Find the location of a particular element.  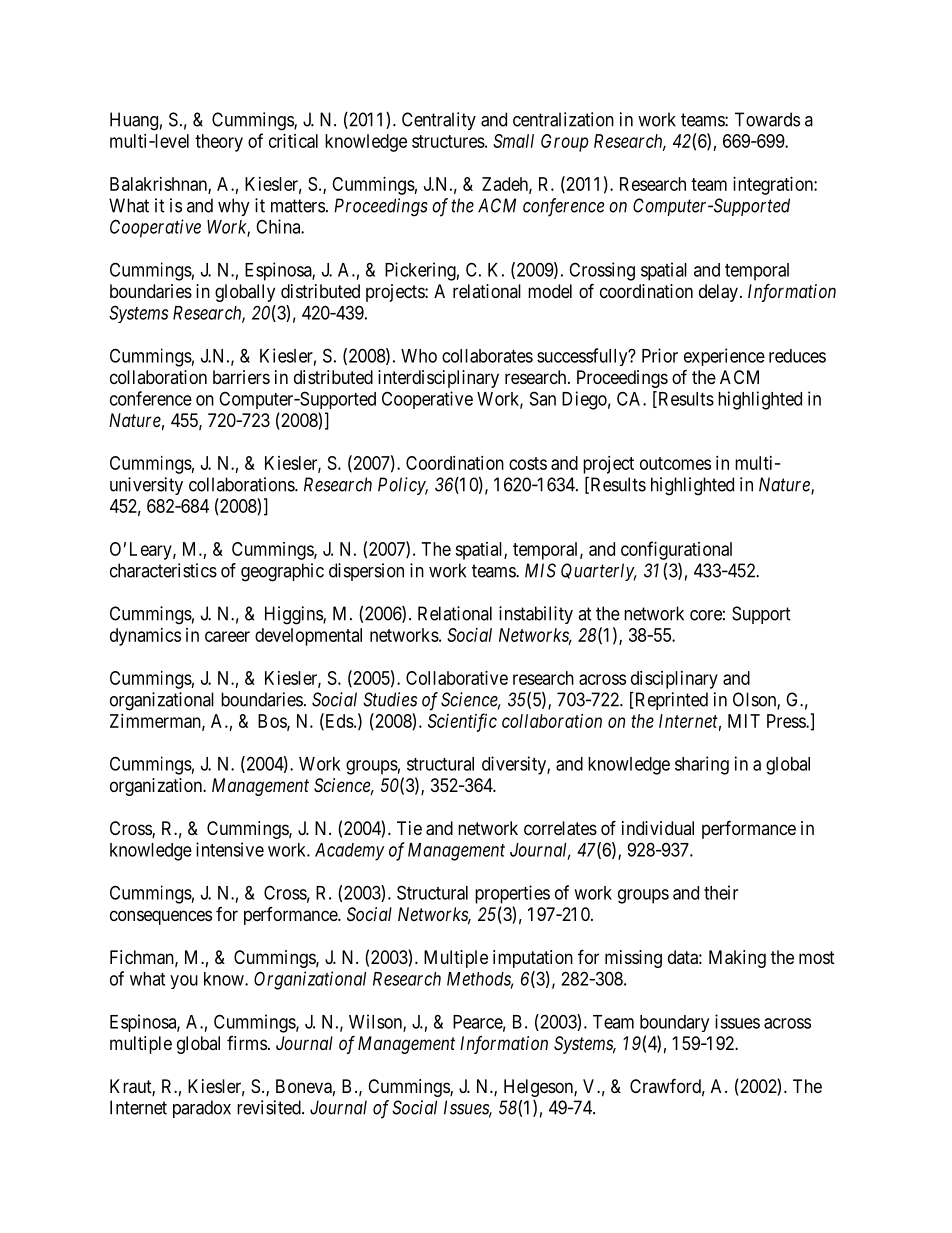

barriers is located at coordinates (241, 377).
